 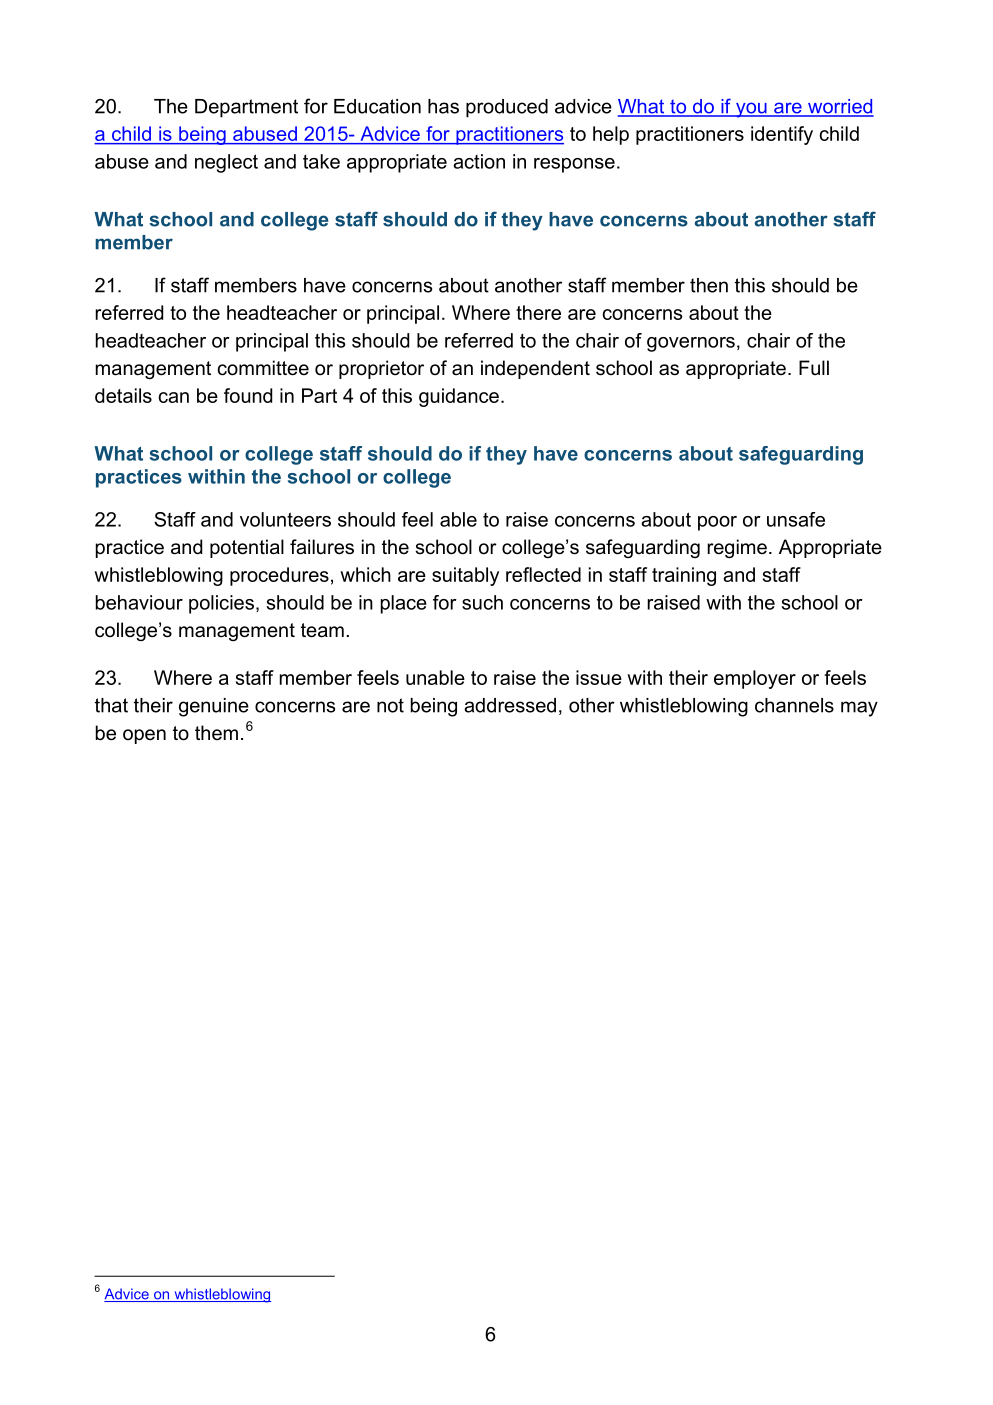 I want to click on regime, so click(x=737, y=548).
